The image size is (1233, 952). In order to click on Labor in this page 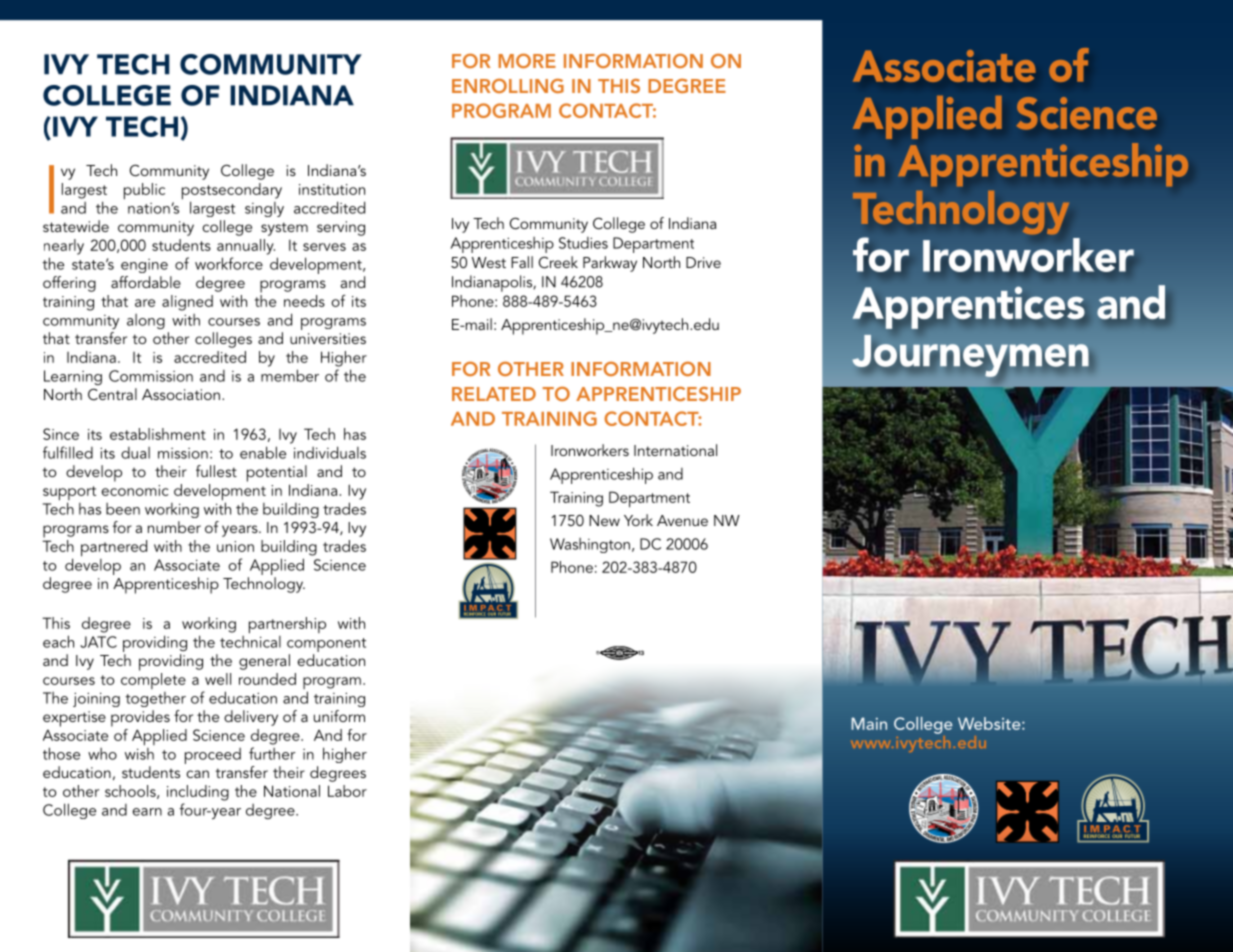, I will do `click(347, 791)`.
